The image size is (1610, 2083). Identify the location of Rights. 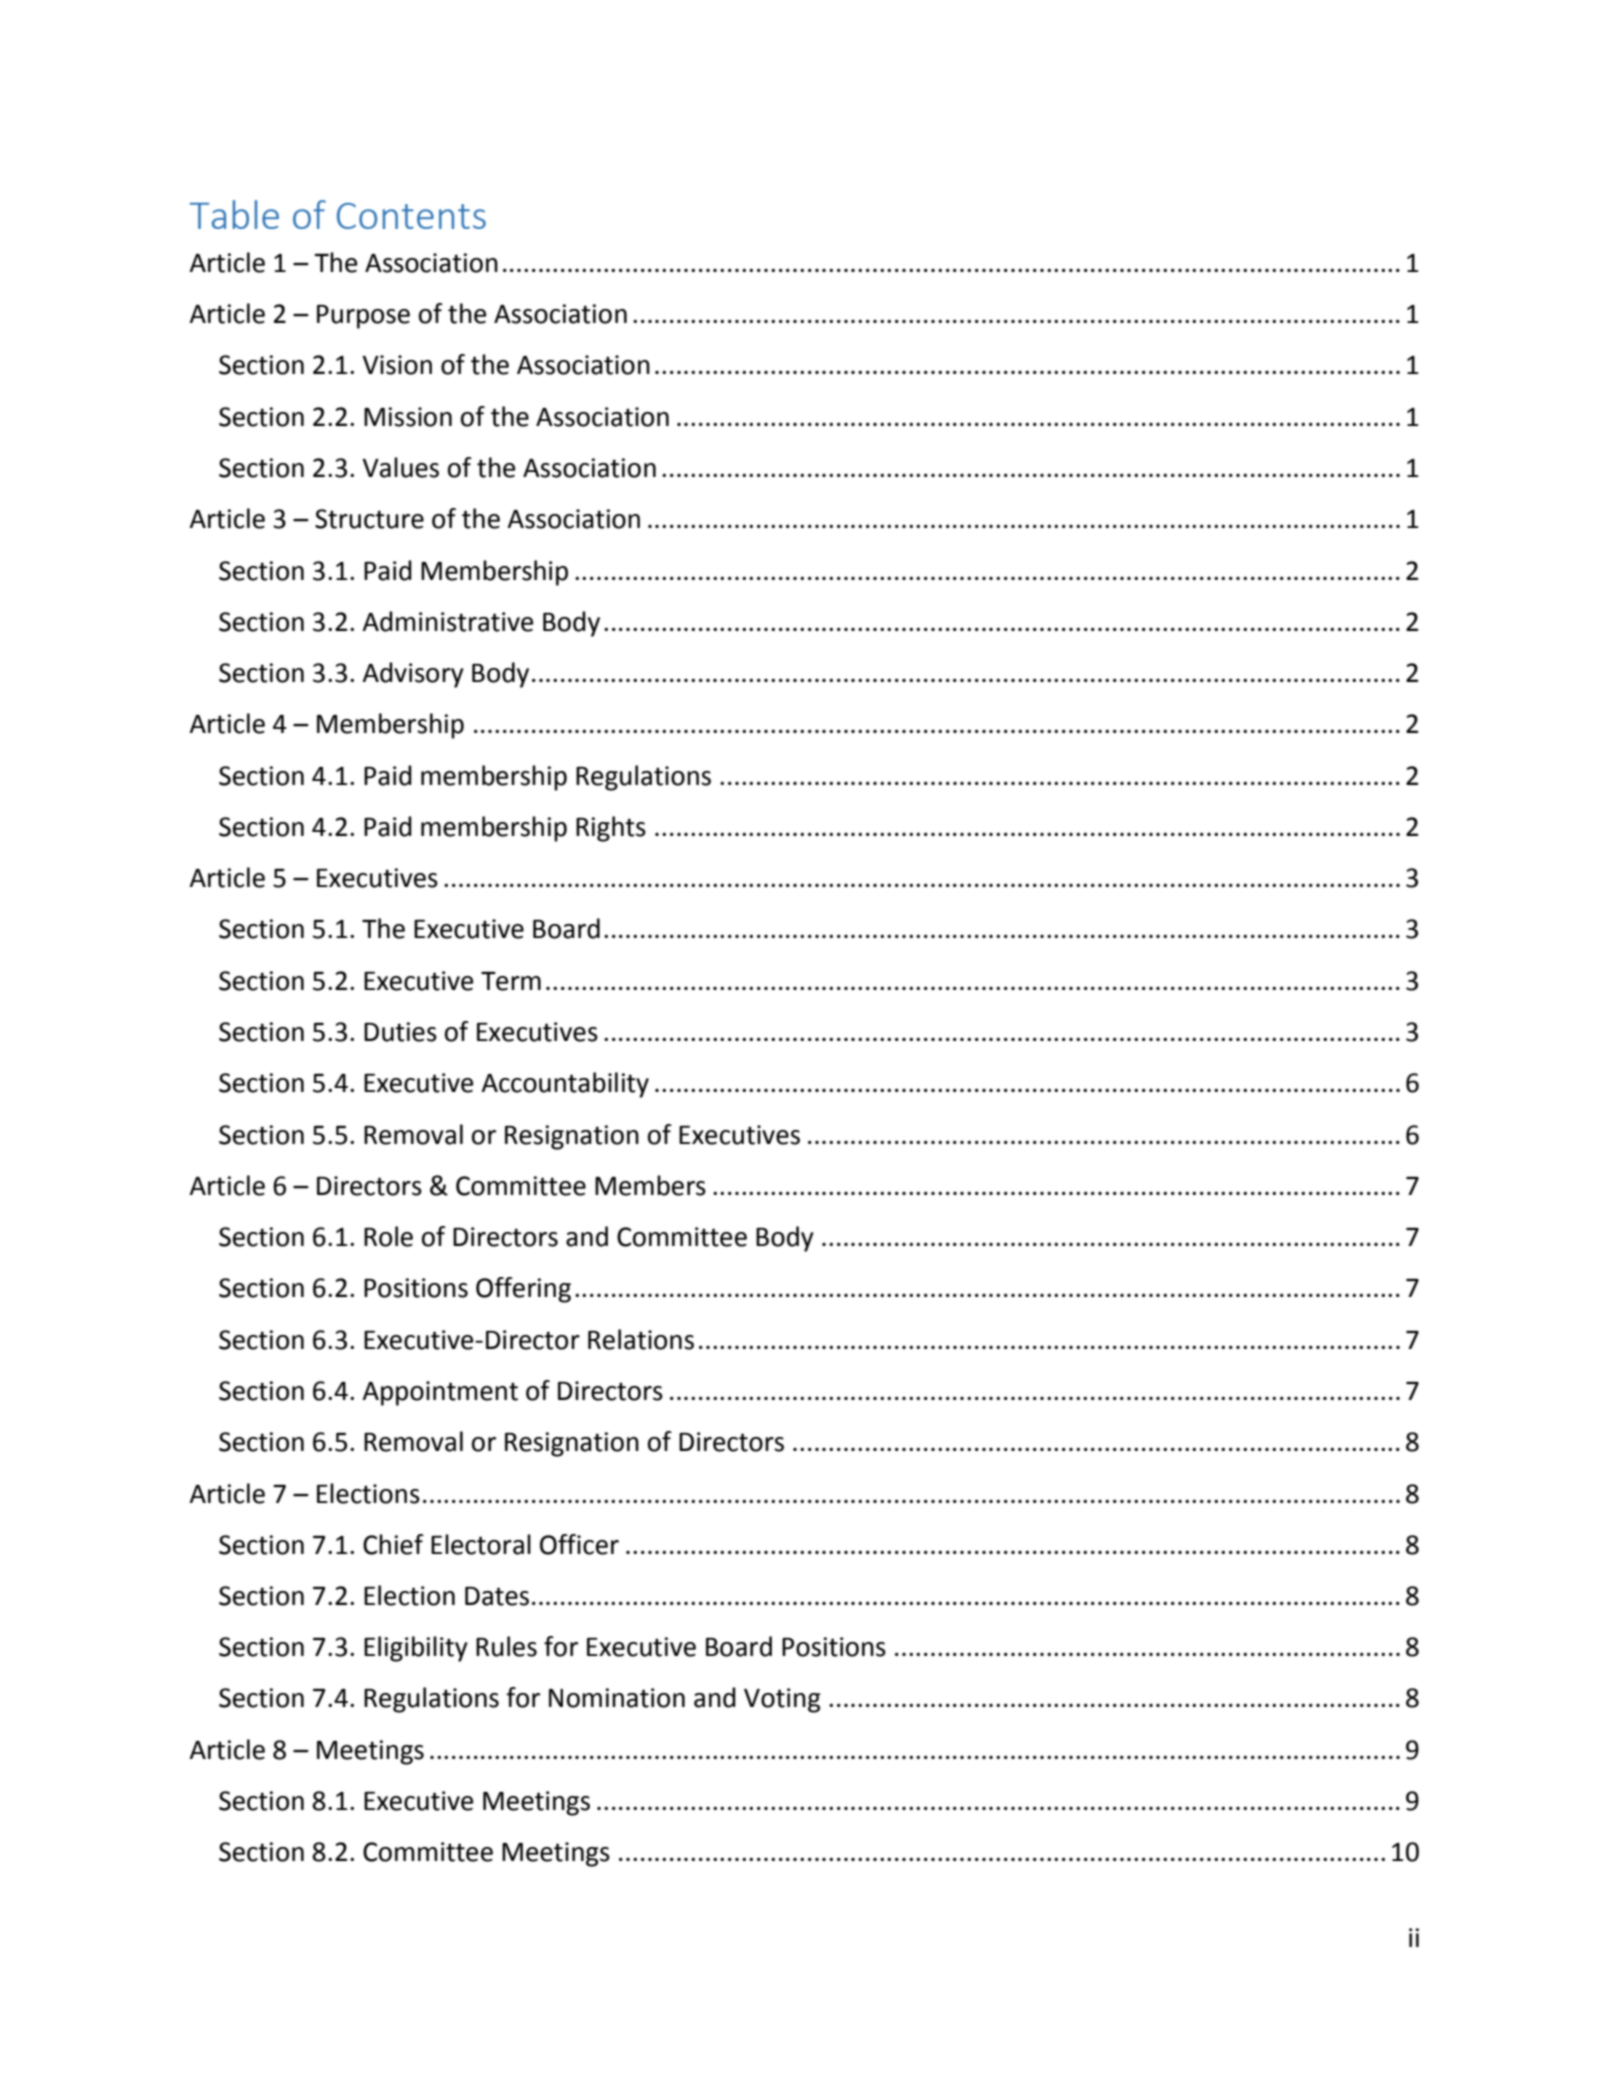
(611, 829).
